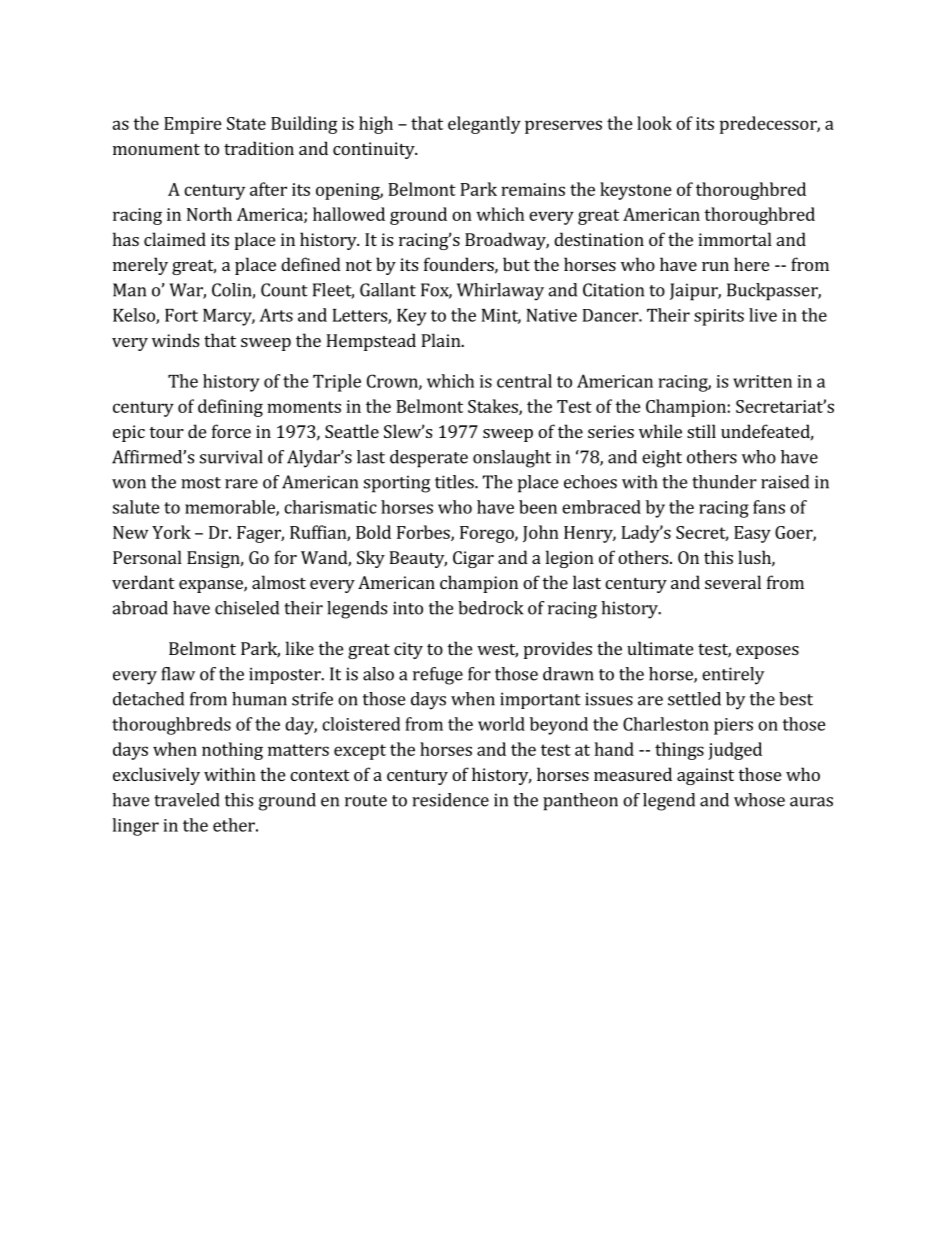 Image resolution: width=952 pixels, height=1233 pixels. Describe the element at coordinates (187, 800) in the screenshot. I see `traveled` at that location.
